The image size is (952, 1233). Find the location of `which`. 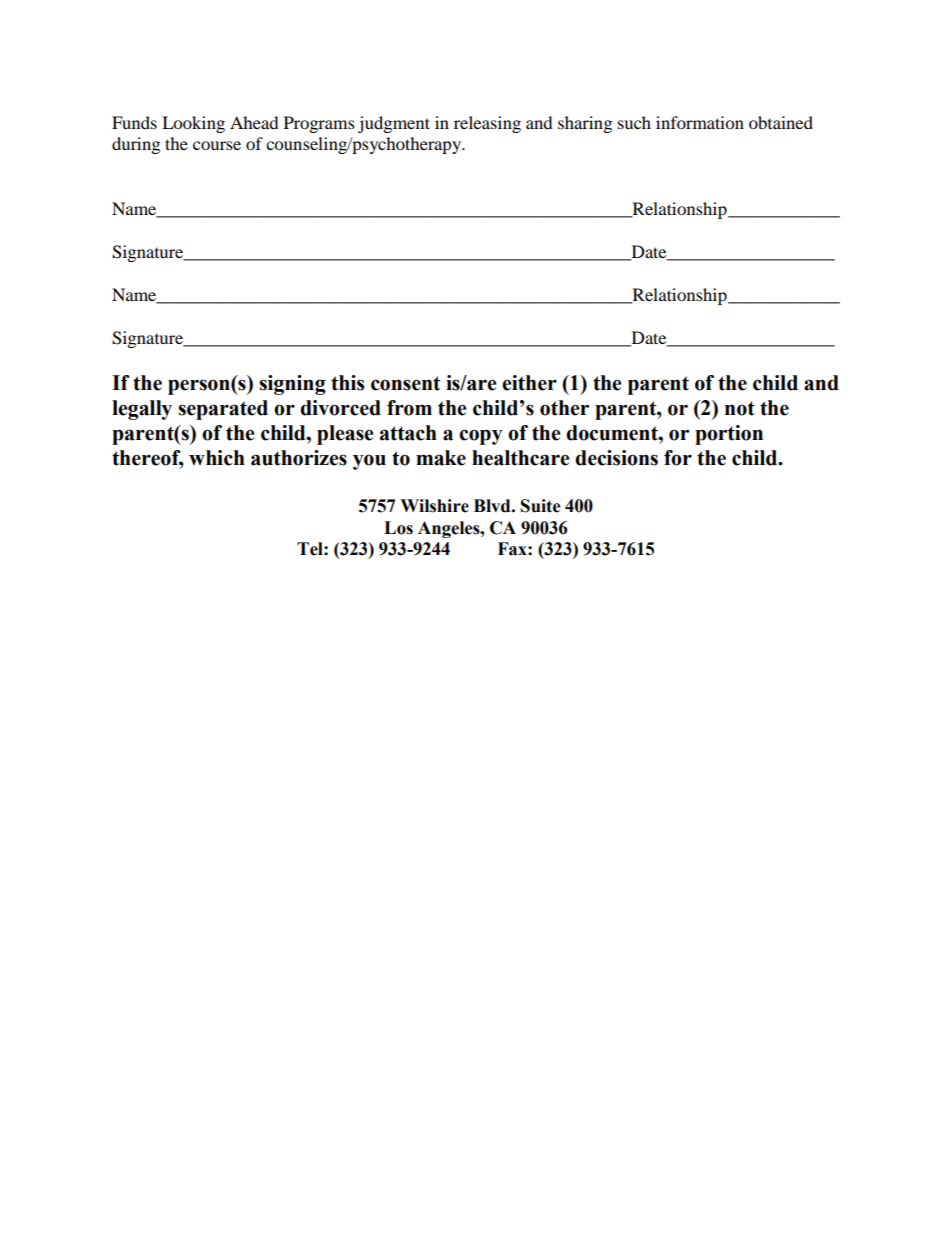

which is located at coordinates (217, 458).
